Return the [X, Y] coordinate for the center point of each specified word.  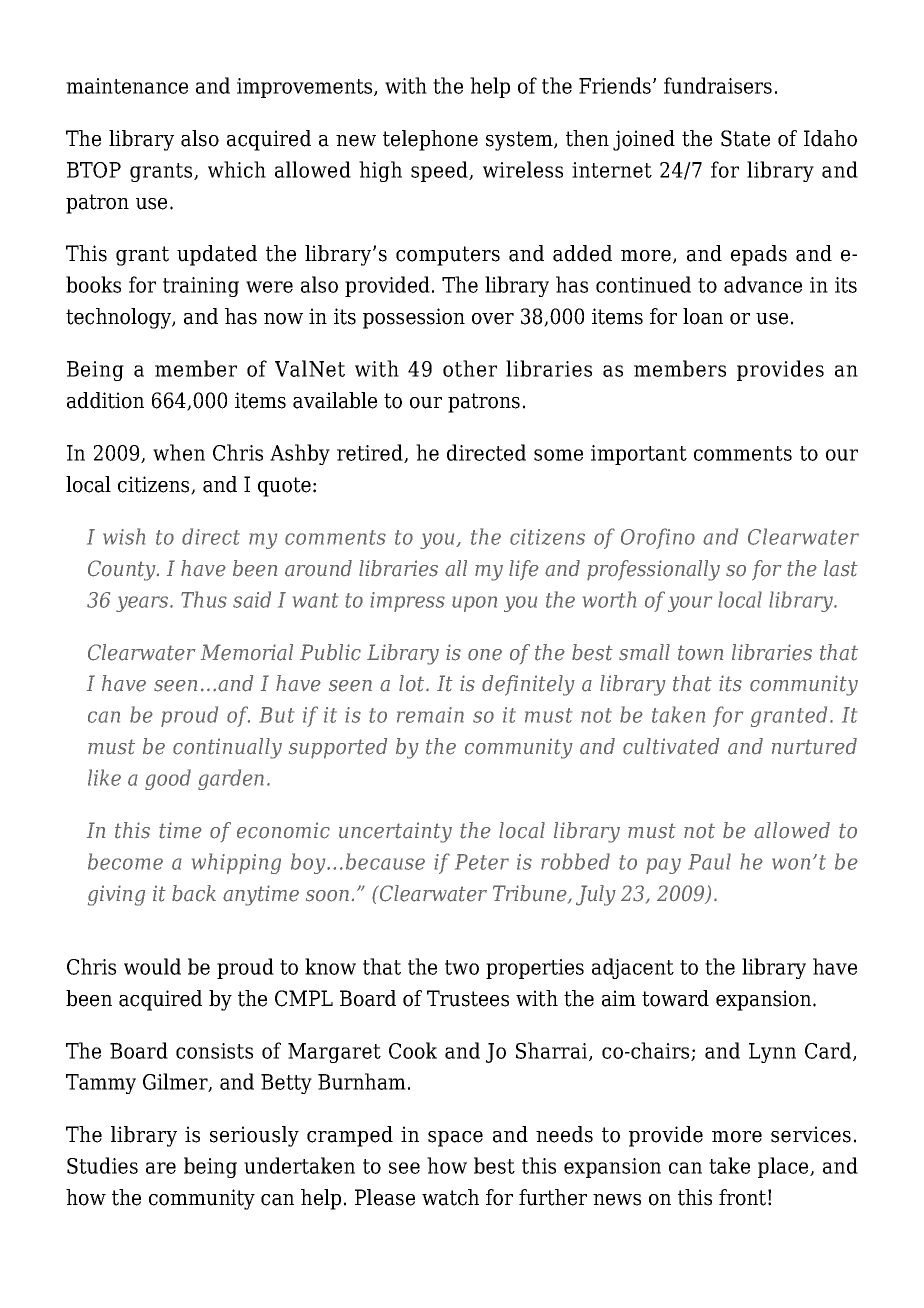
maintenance [127, 86]
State [745, 138]
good [168, 779]
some [558, 455]
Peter [482, 862]
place [784, 1167]
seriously [254, 1136]
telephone [430, 140]
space [455, 1139]
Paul [709, 861]
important [639, 455]
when [179, 452]
